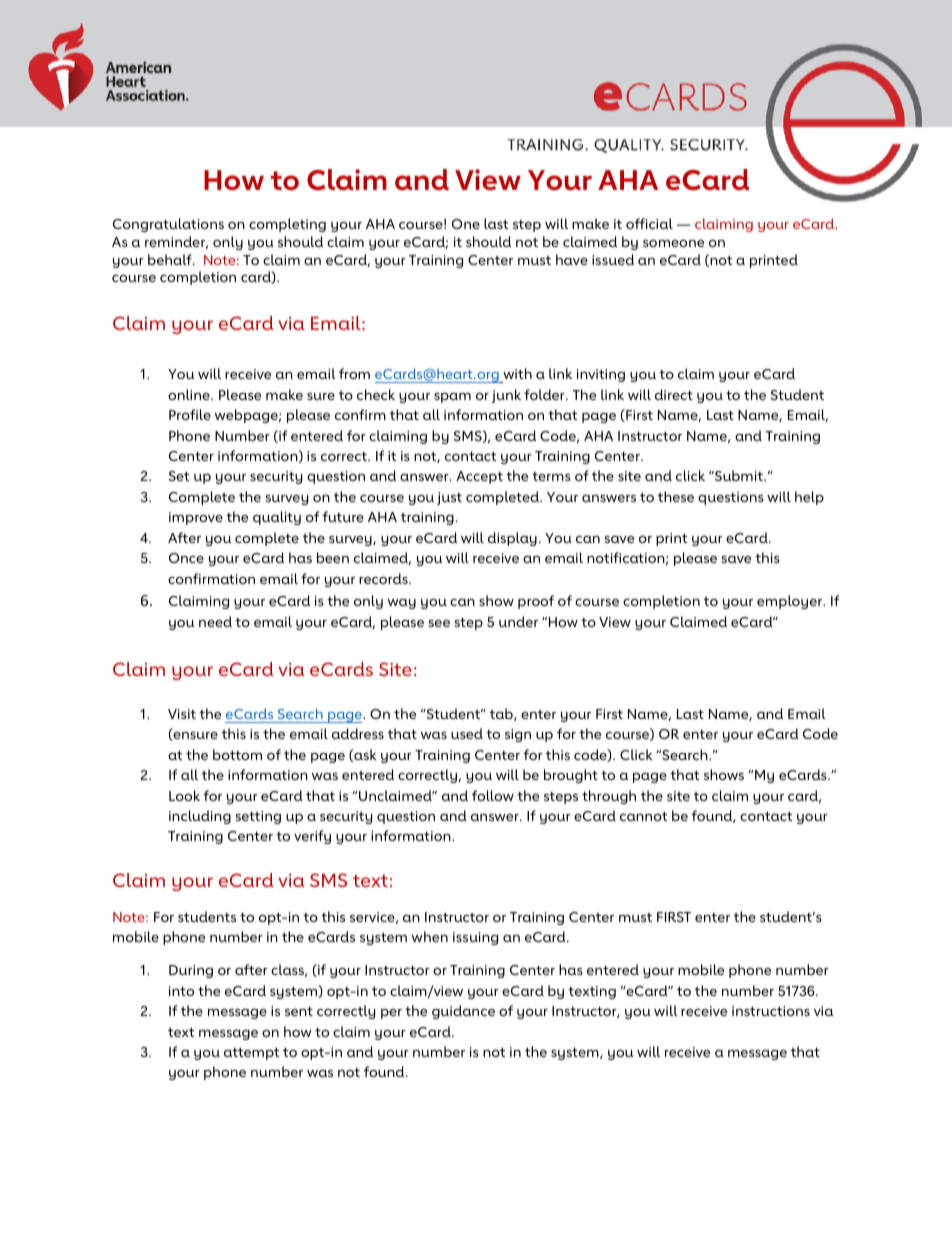 This screenshot has width=952, height=1233. I want to click on under, so click(518, 621).
